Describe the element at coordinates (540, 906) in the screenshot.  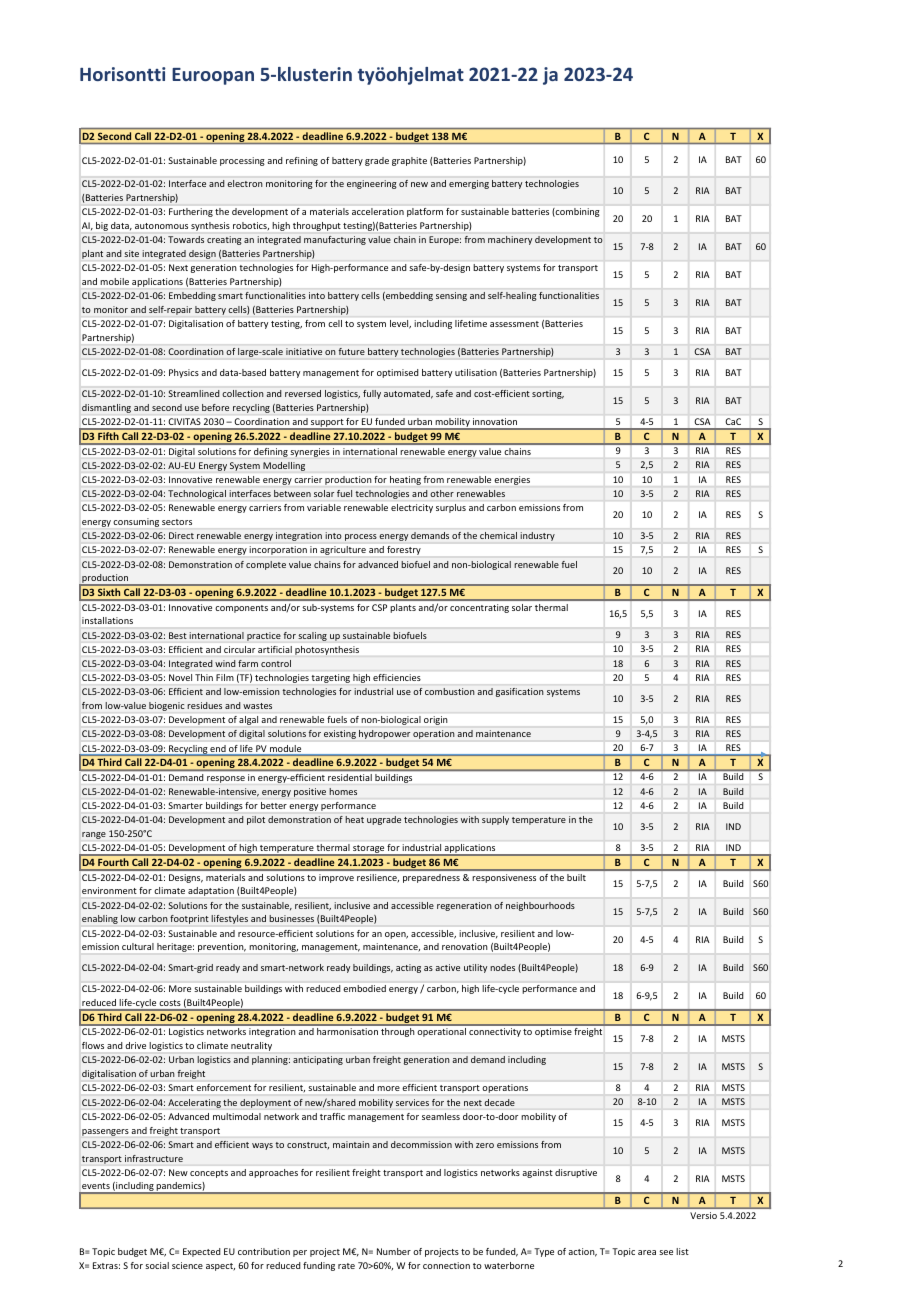
I see `neighbourhoods` at that location.
